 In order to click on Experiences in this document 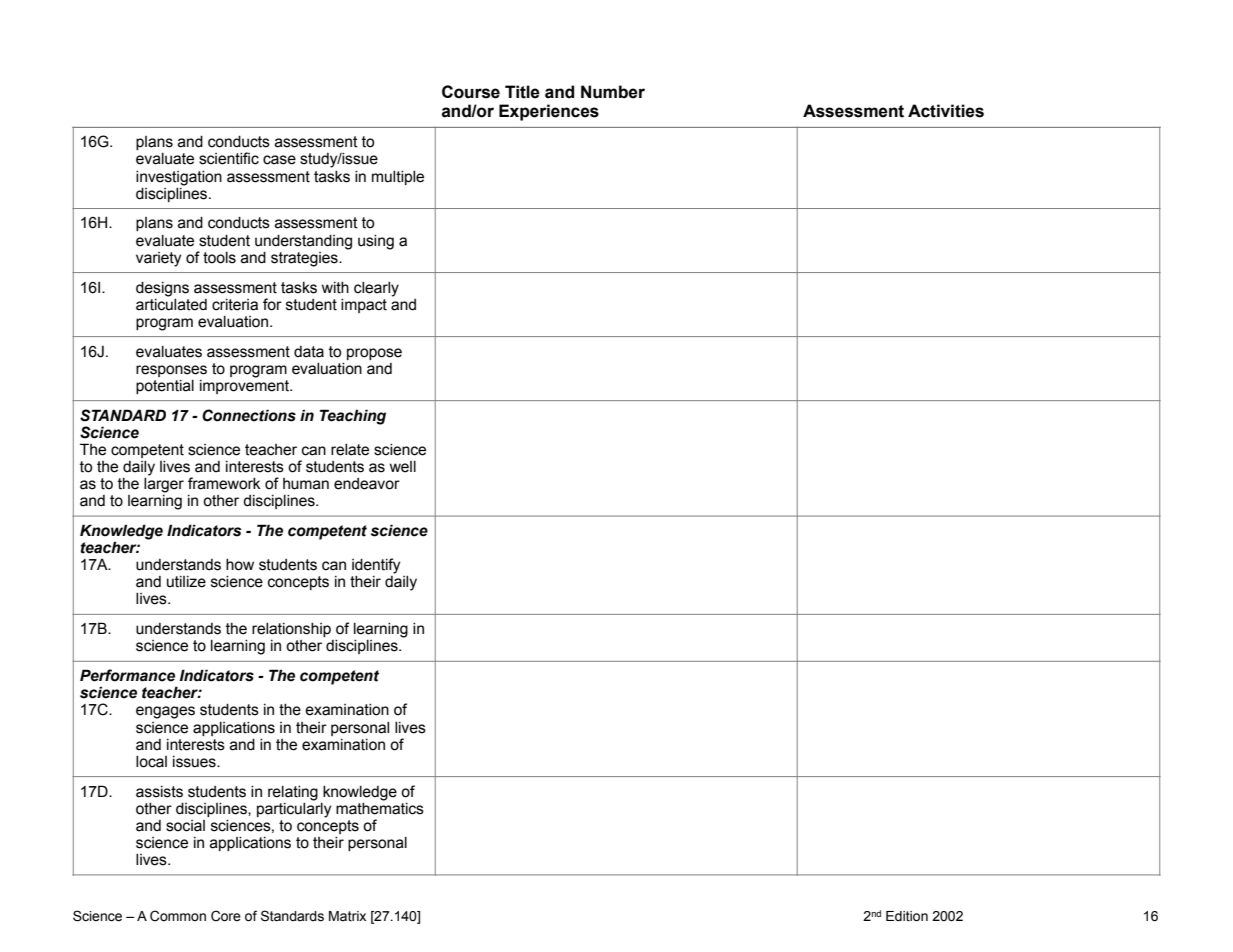, I will do `click(549, 112)`.
